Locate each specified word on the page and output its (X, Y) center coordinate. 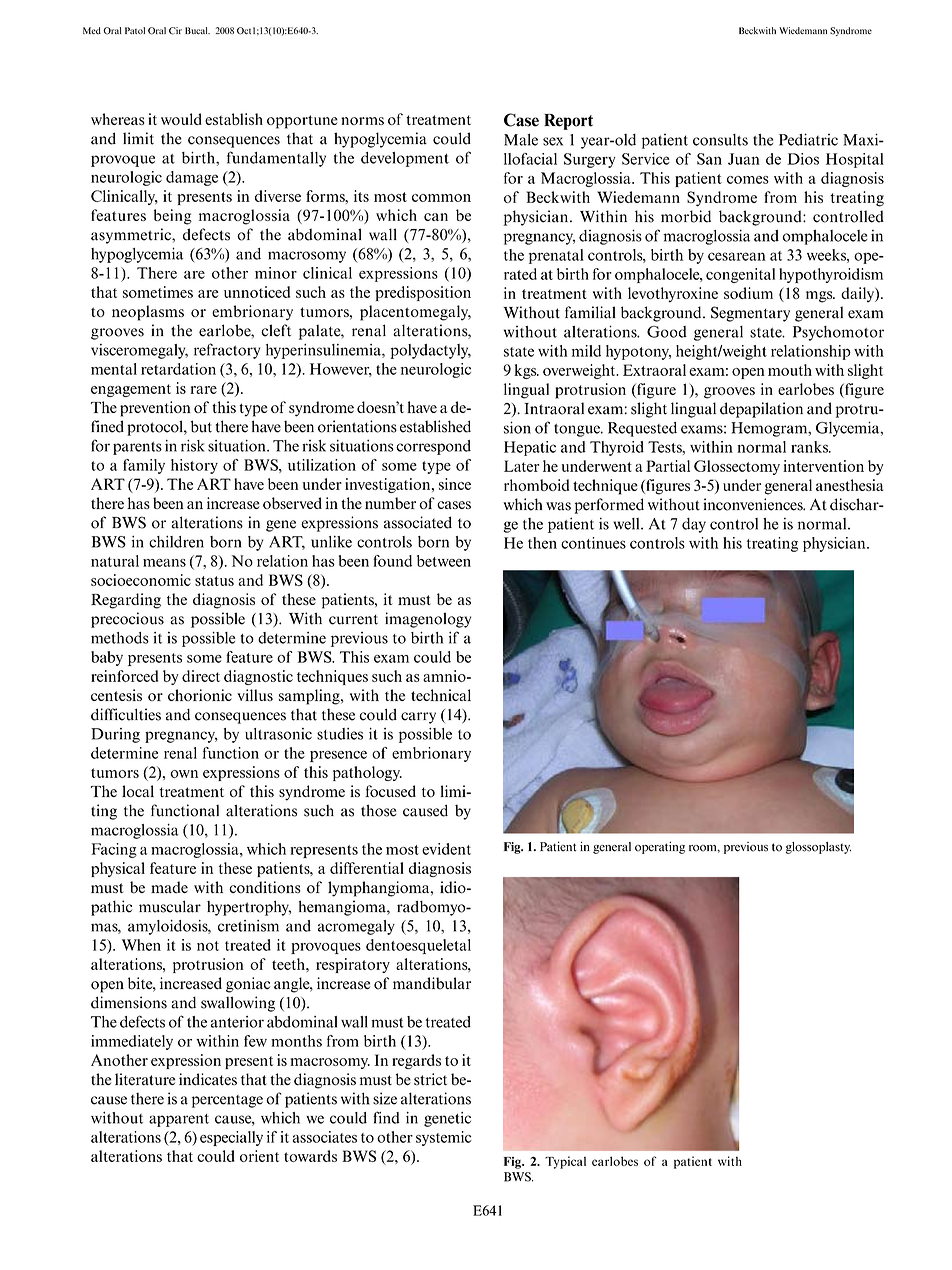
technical (441, 695)
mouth (790, 370)
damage (192, 178)
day (694, 525)
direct (201, 676)
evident (446, 849)
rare (204, 390)
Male (521, 139)
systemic (444, 1138)
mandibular (432, 983)
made (169, 887)
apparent (179, 1120)
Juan (744, 159)
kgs (526, 371)
